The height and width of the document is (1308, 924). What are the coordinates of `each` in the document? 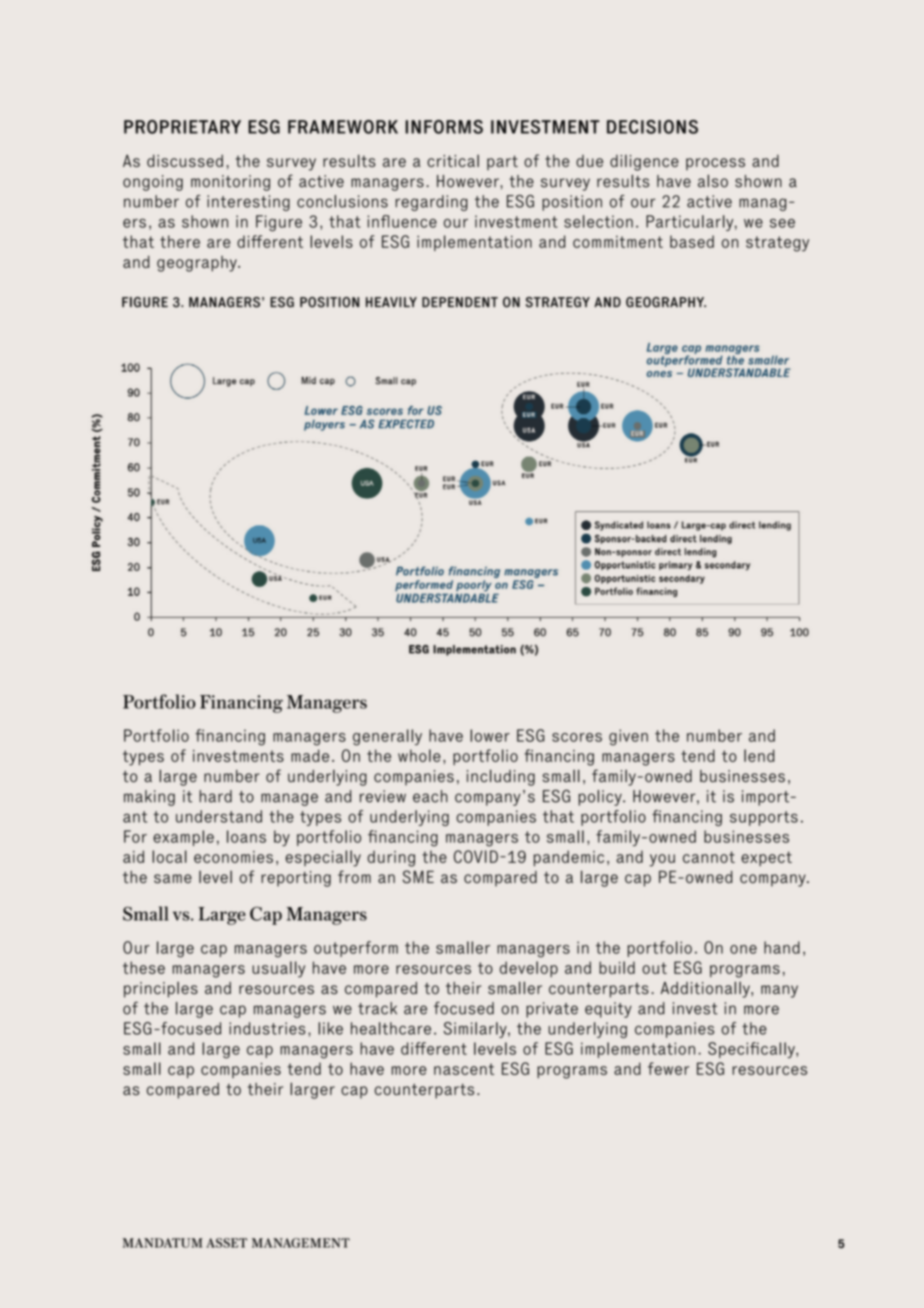 It's located at (430, 796).
